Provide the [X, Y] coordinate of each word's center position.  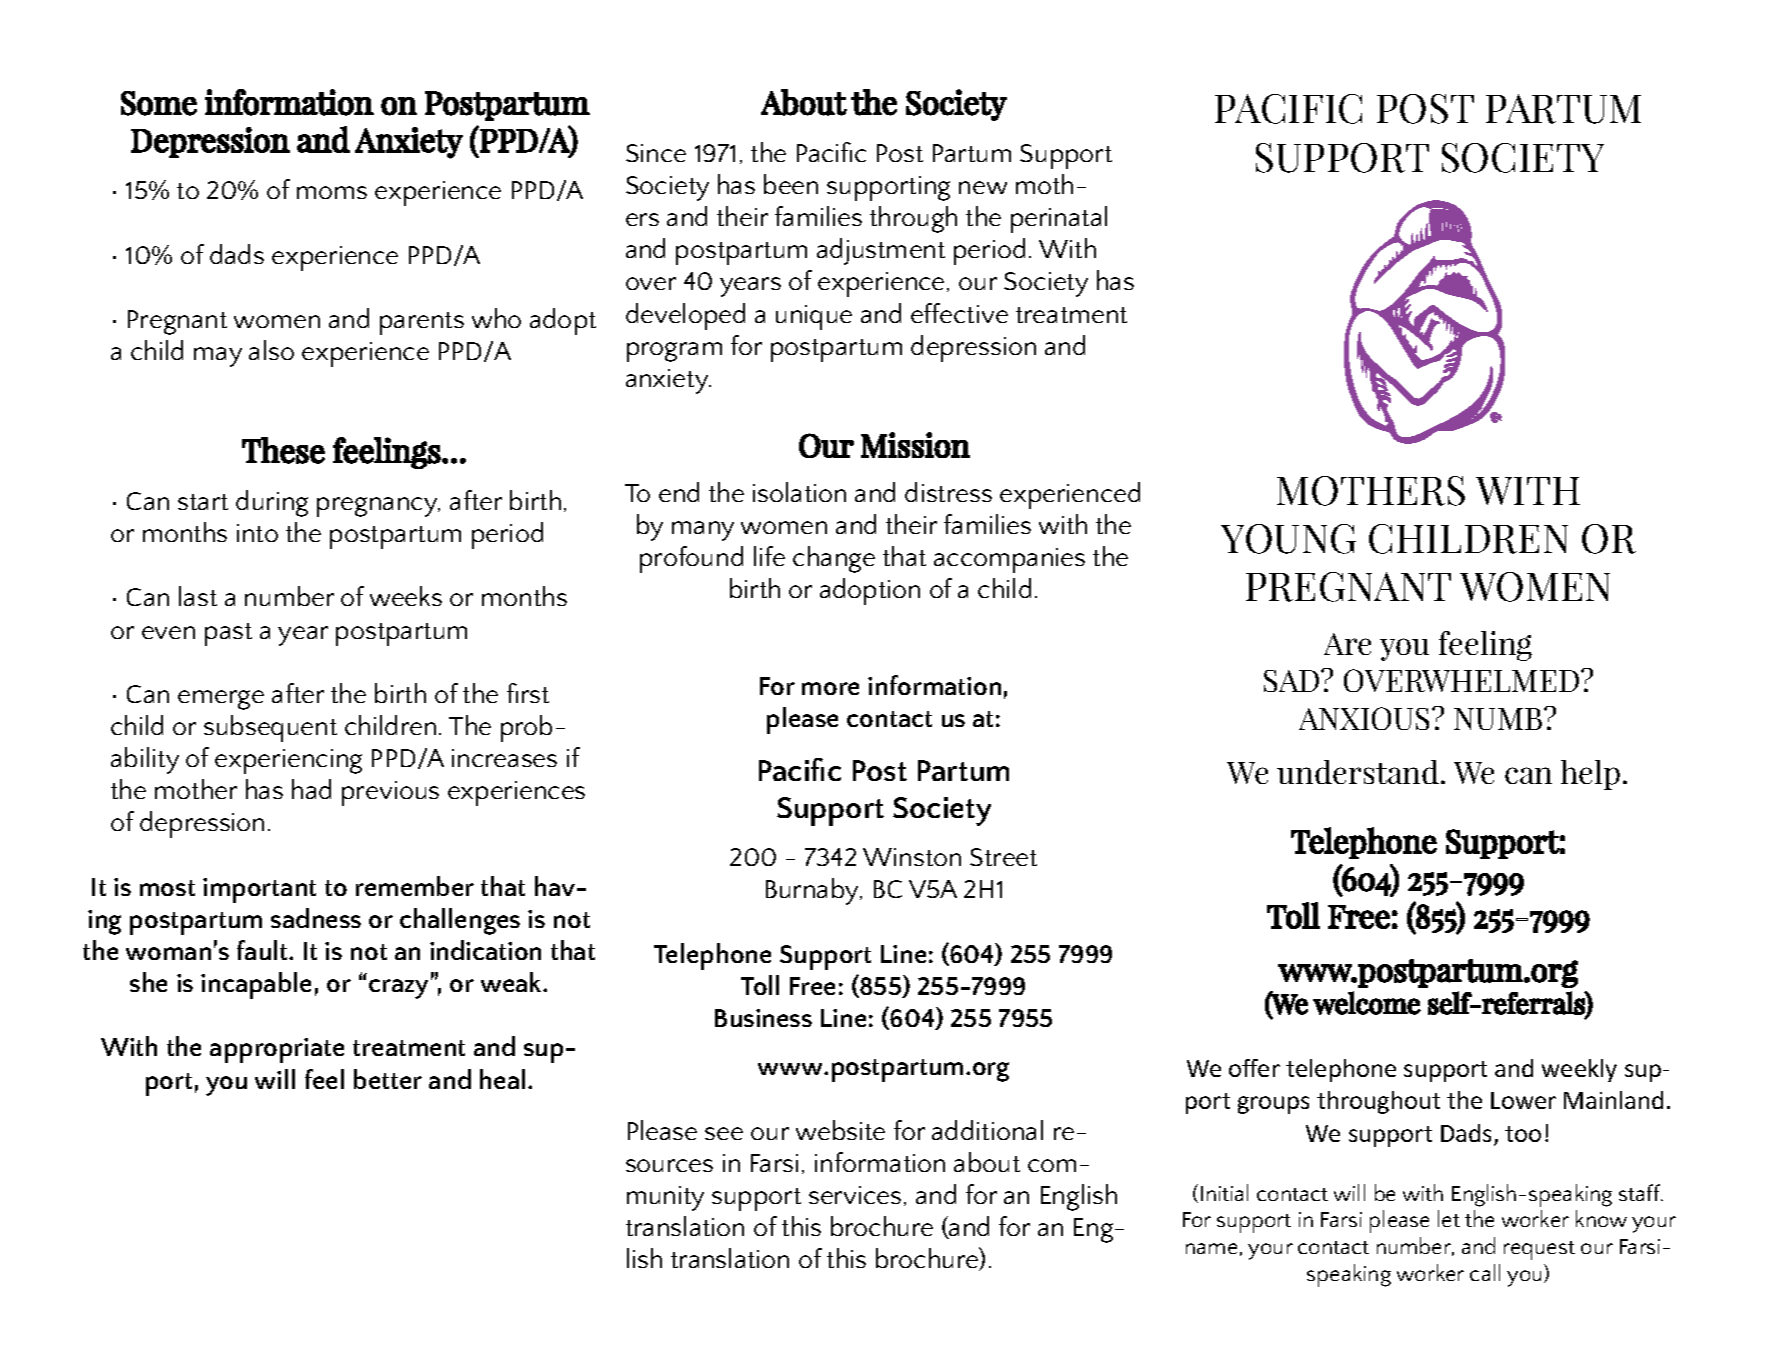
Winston [912, 857]
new [983, 187]
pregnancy [378, 507]
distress [948, 492]
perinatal [1059, 219]
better [388, 1079]
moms [332, 192]
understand [1359, 772]
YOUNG [1288, 539]
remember [415, 886]
